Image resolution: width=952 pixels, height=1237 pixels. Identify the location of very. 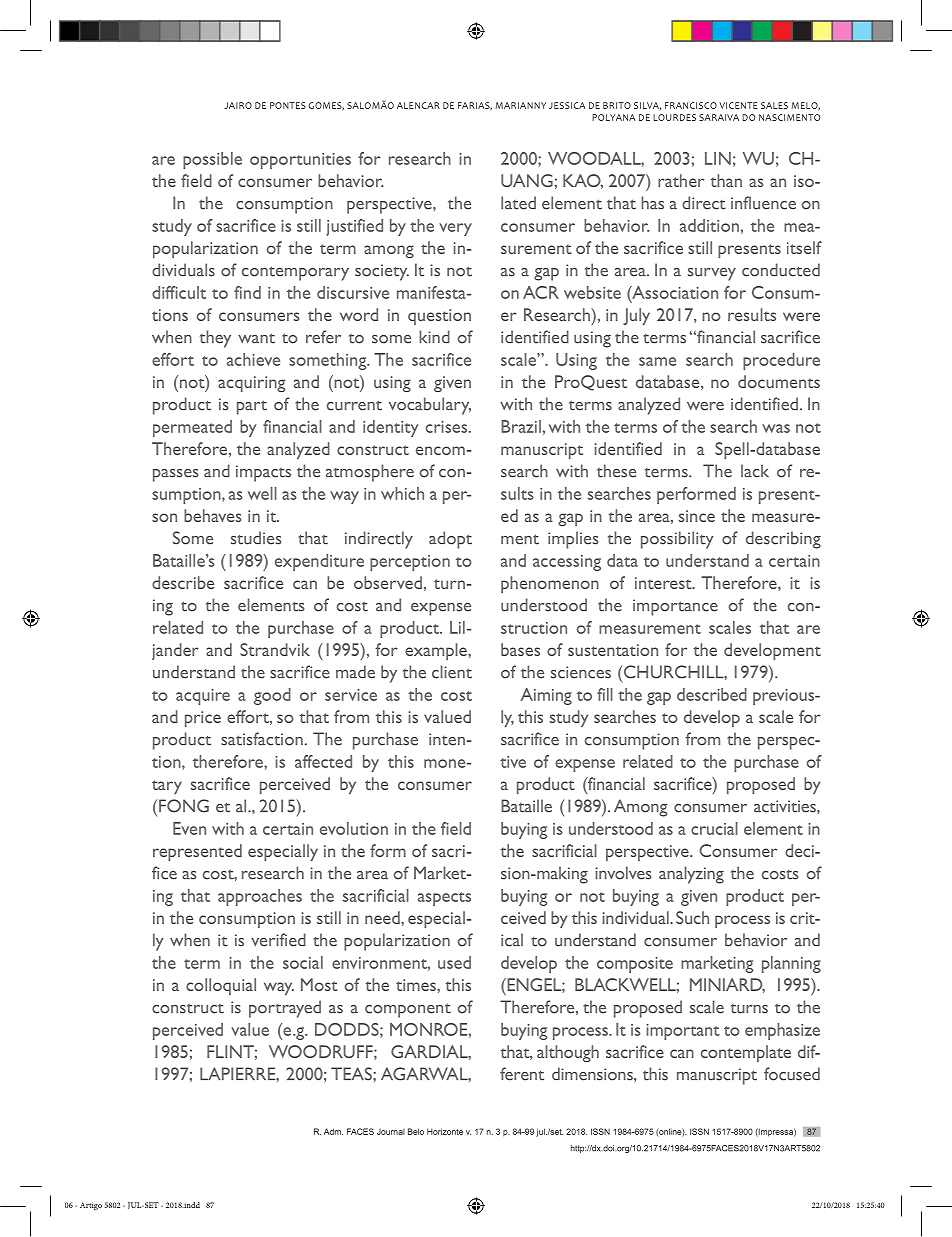
(455, 229).
